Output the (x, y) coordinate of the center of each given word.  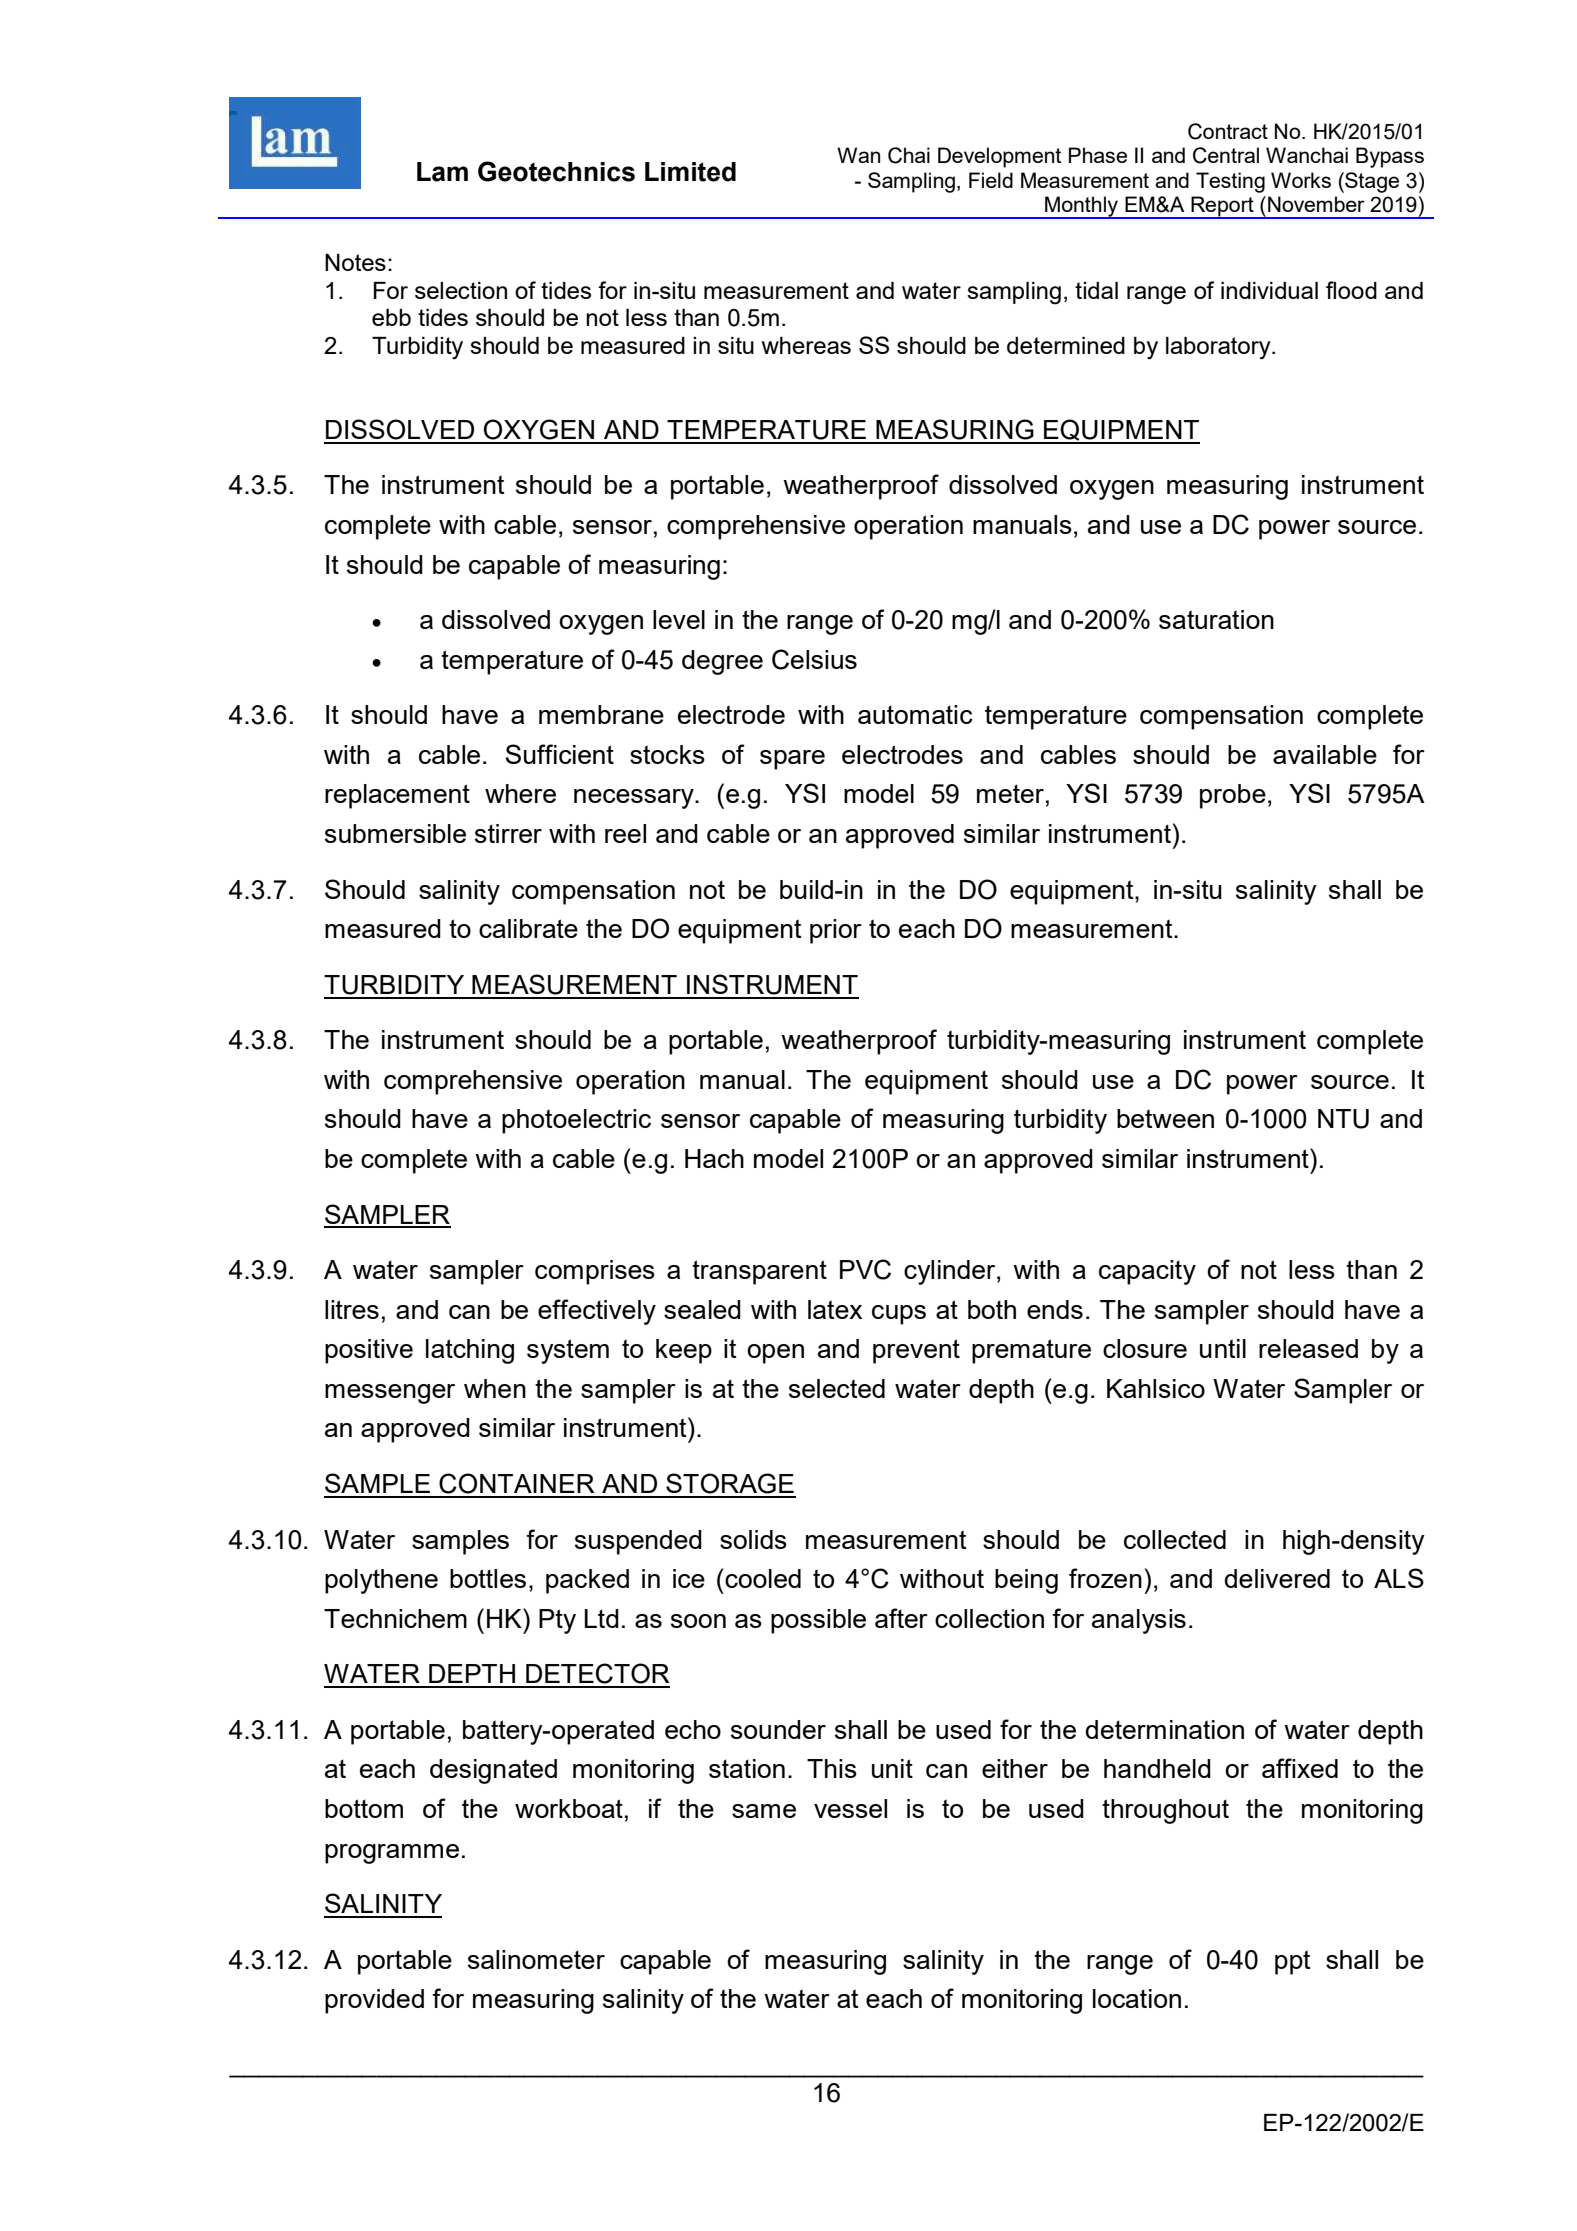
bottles (488, 1578)
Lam (442, 172)
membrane (601, 714)
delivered (1277, 1578)
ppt (1292, 1962)
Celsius (814, 659)
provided (374, 2001)
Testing (1230, 182)
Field (991, 180)
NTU (1343, 1119)
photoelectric (576, 1121)
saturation (1216, 619)
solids (753, 1539)
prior (836, 931)
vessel (850, 1808)
